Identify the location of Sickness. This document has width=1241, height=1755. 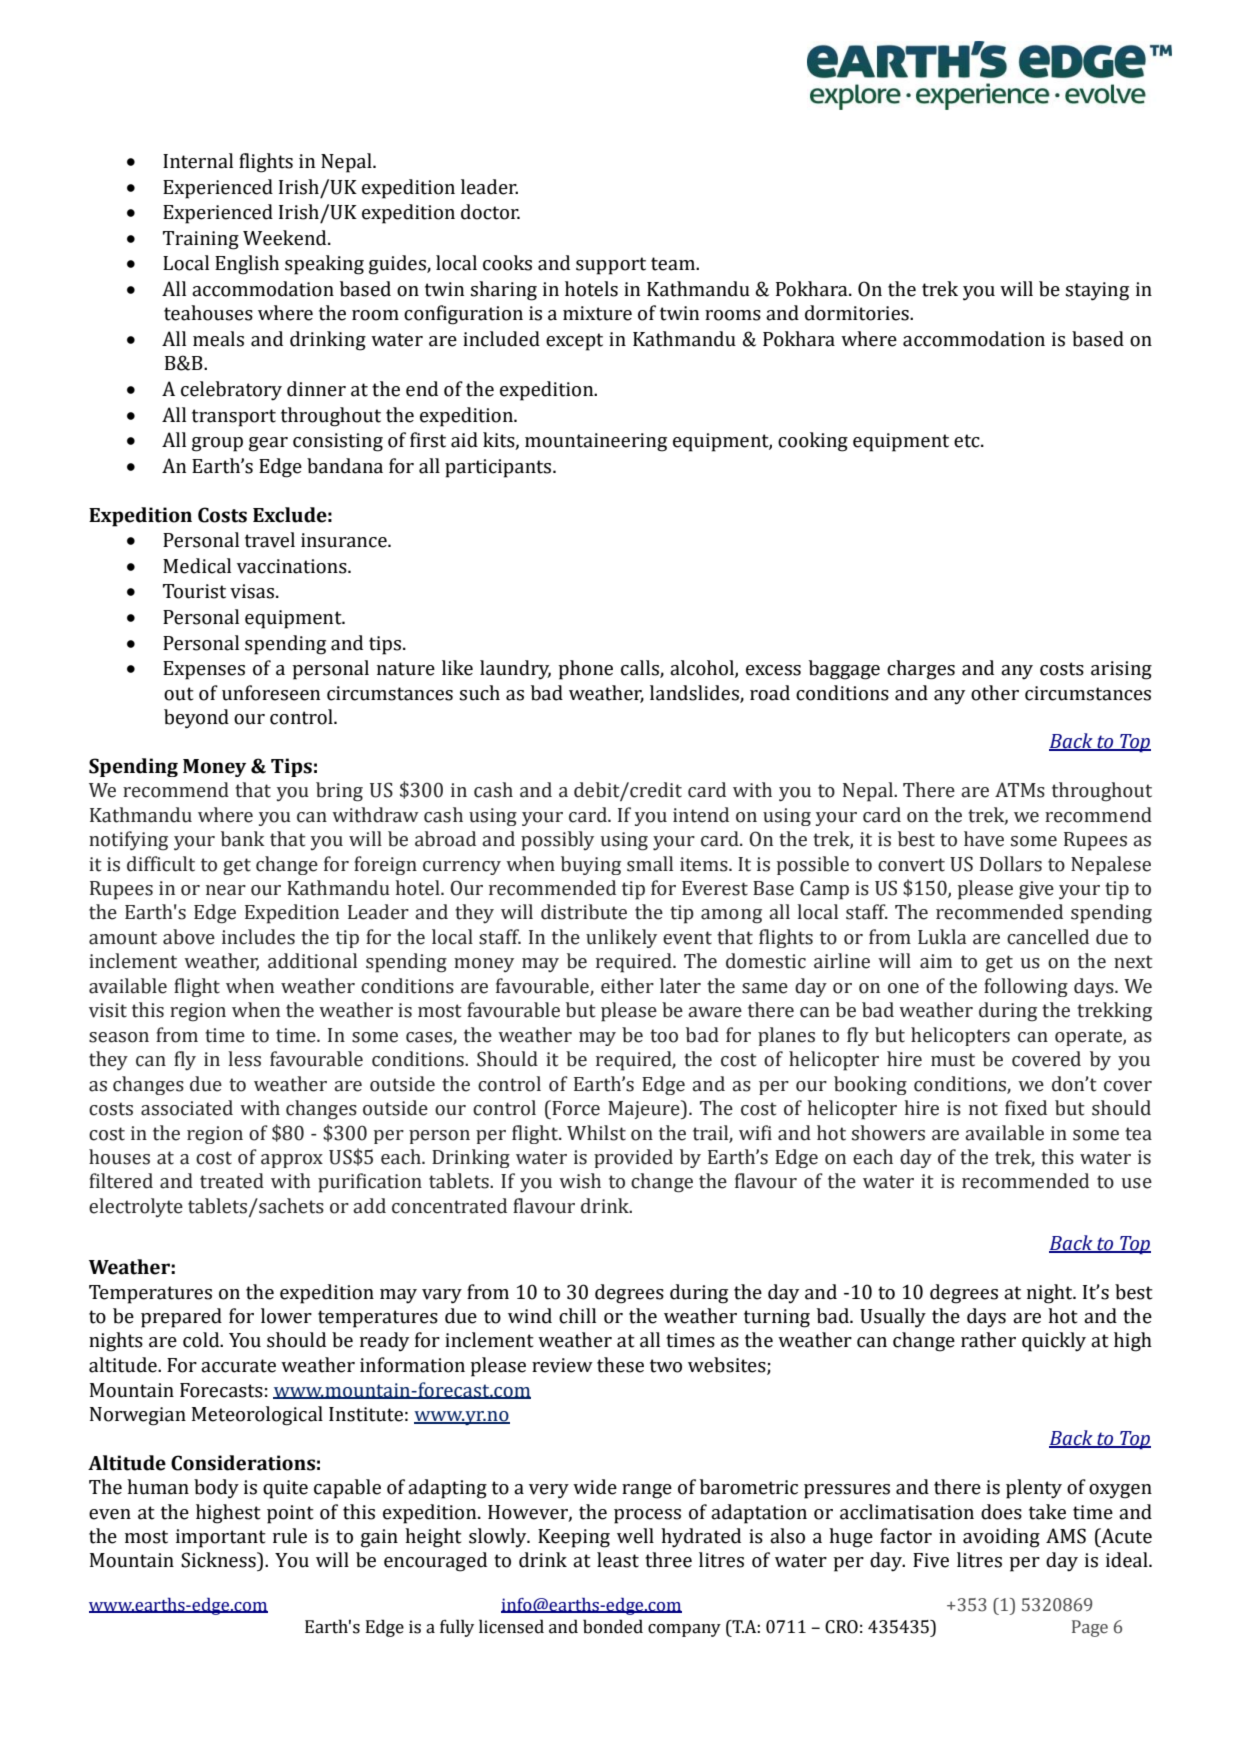
(219, 1560).
